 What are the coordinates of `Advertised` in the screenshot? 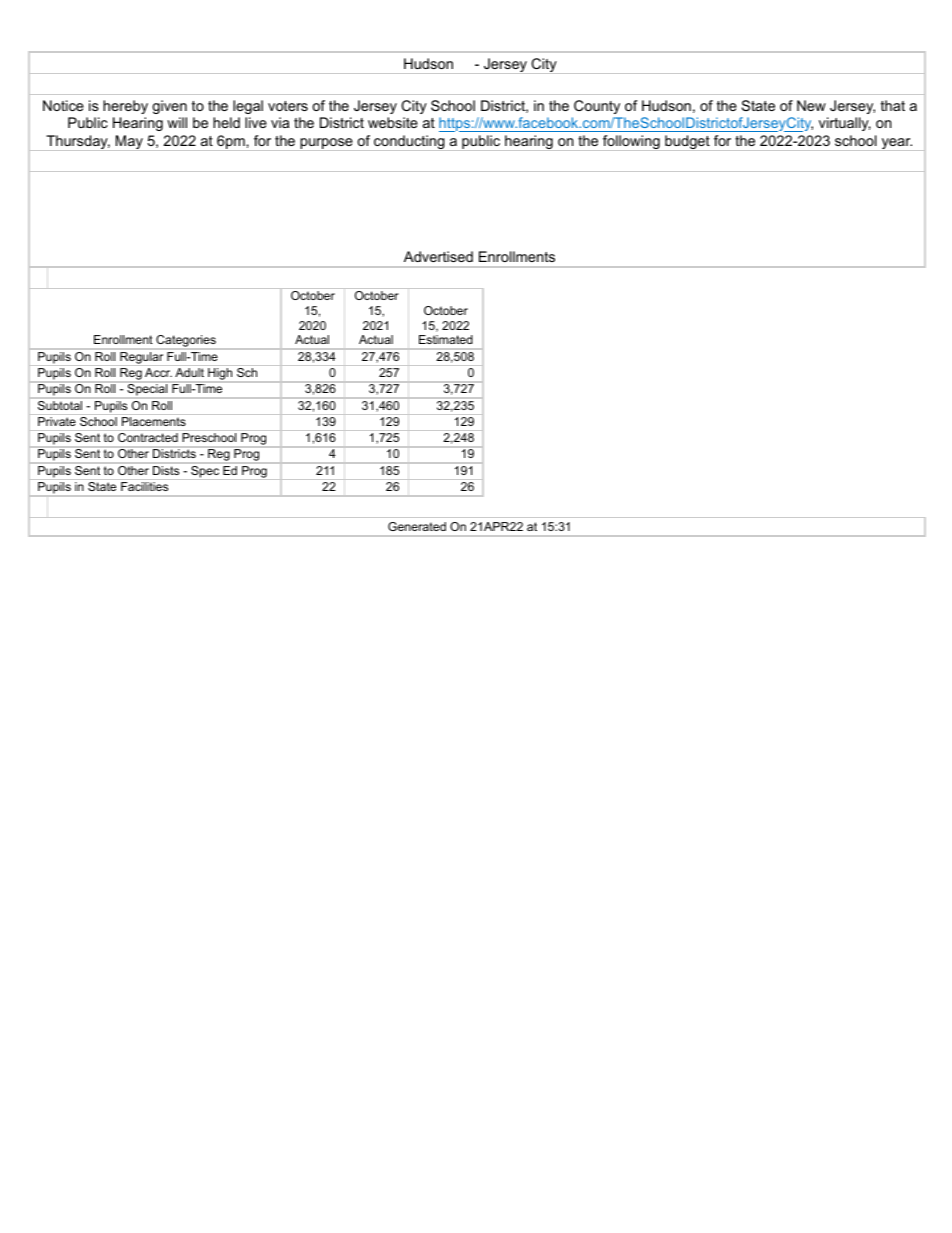 It's located at (438, 256).
